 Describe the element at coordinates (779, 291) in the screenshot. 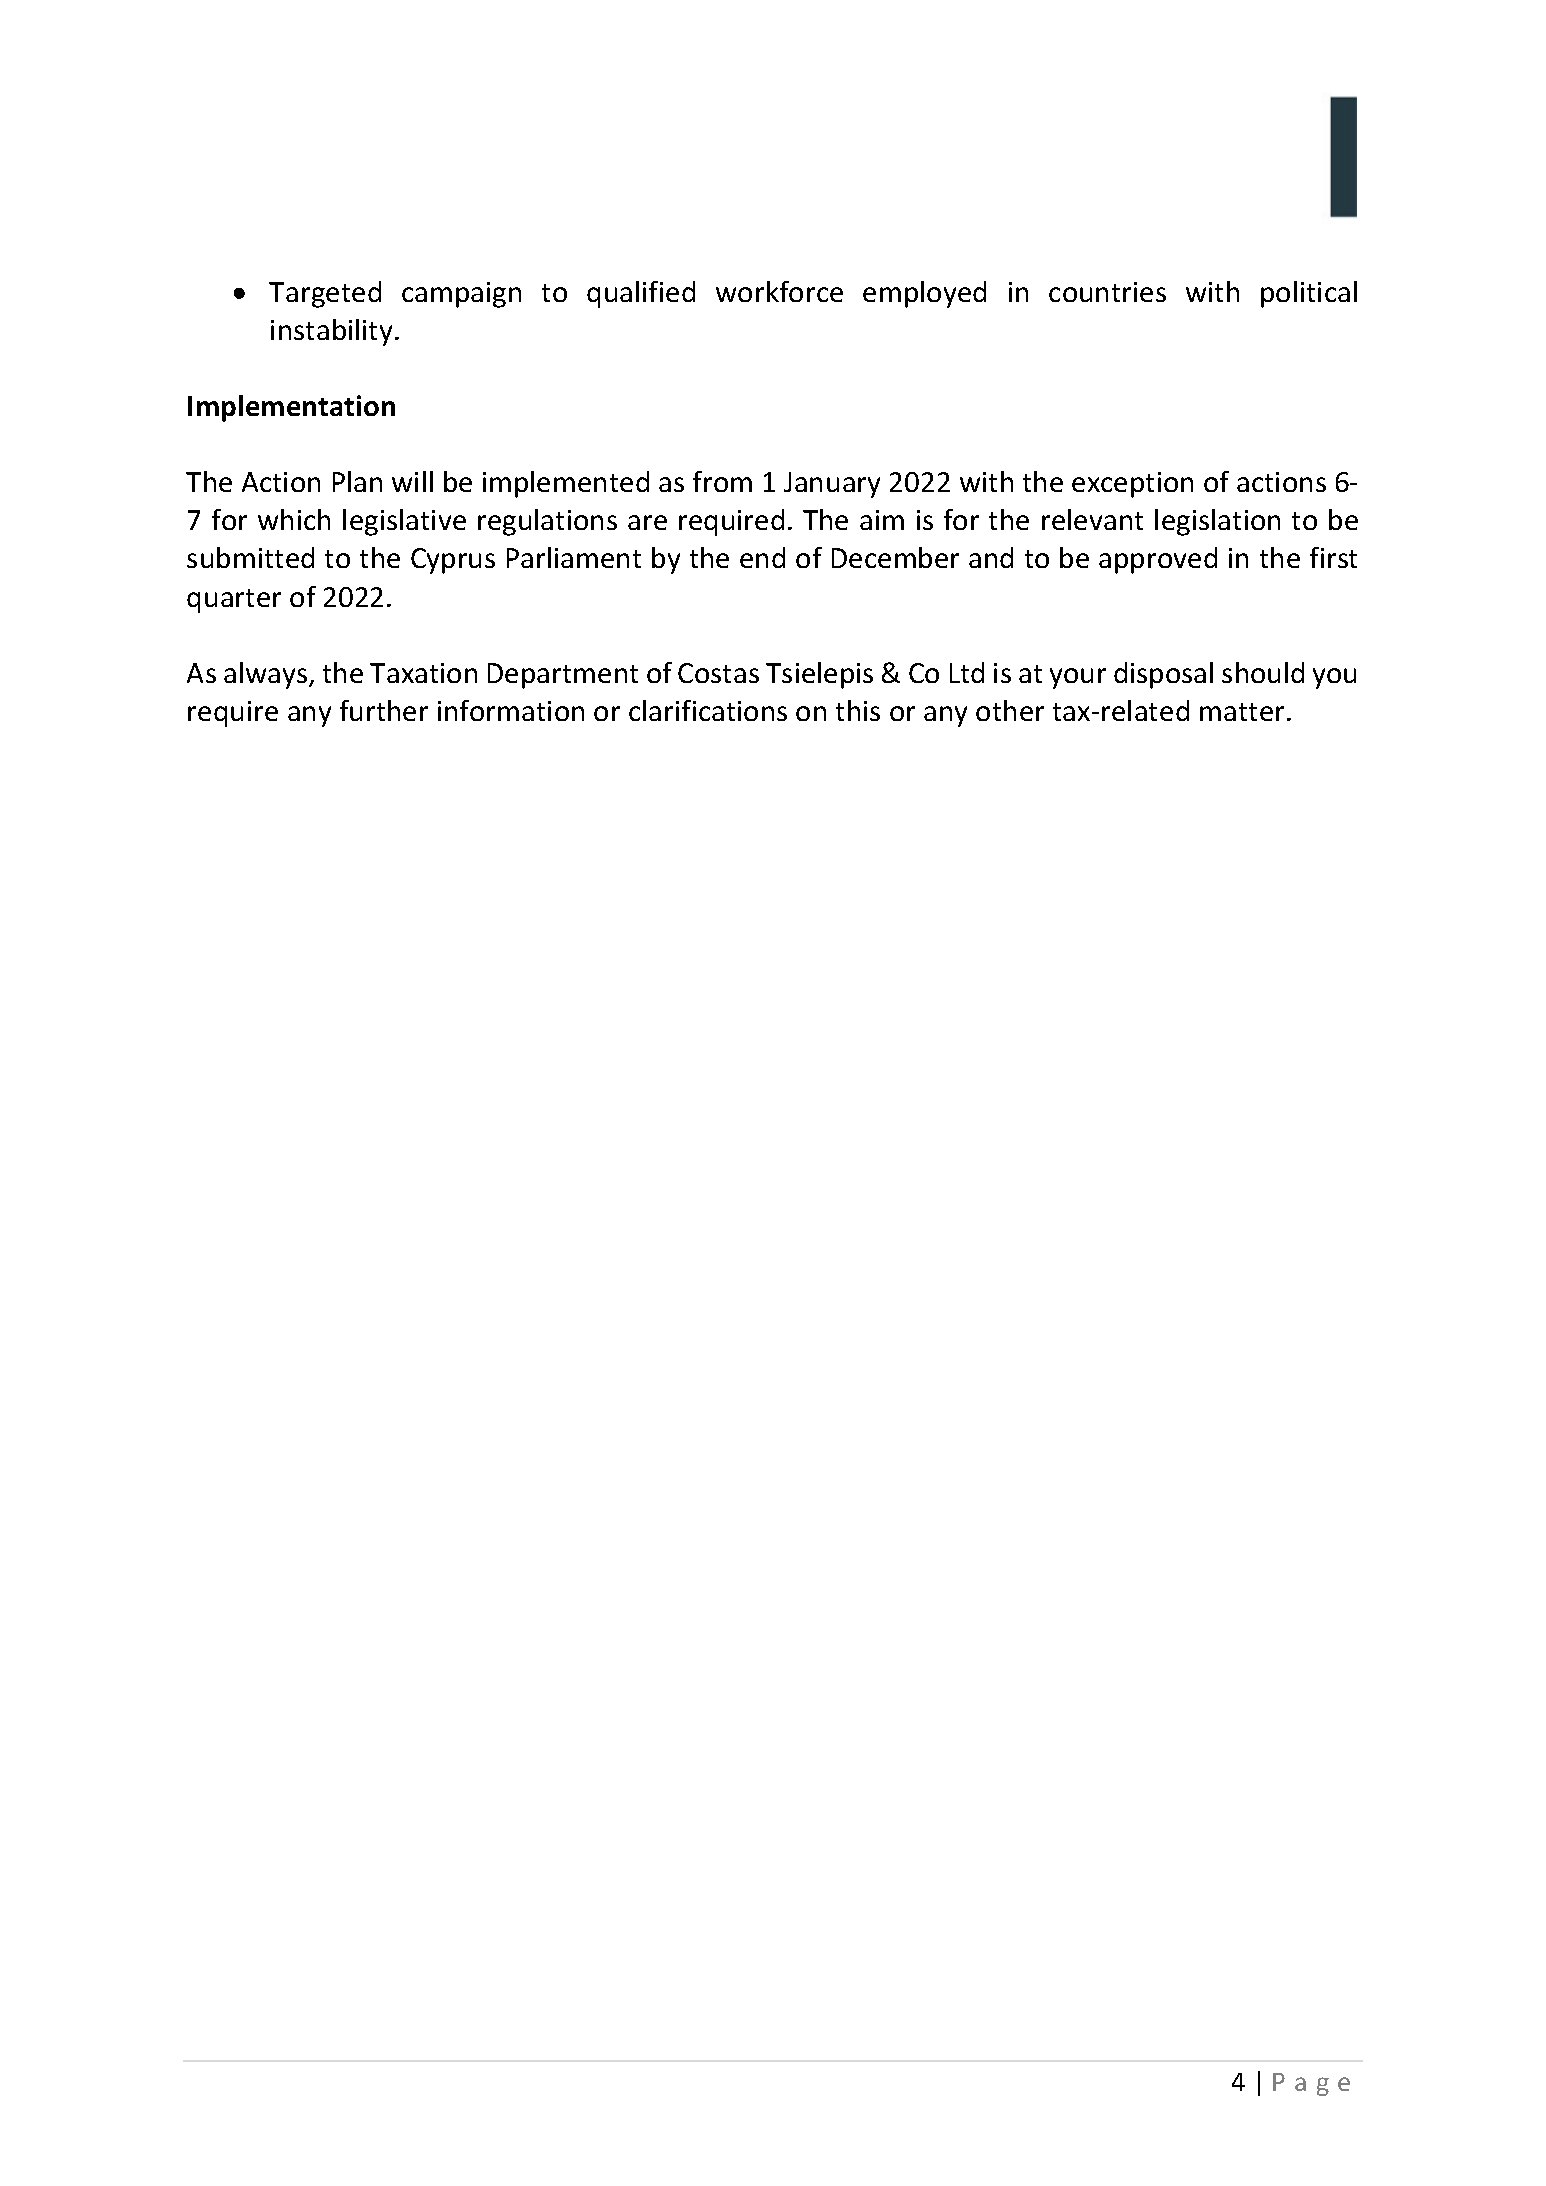

I see `workforce` at that location.
